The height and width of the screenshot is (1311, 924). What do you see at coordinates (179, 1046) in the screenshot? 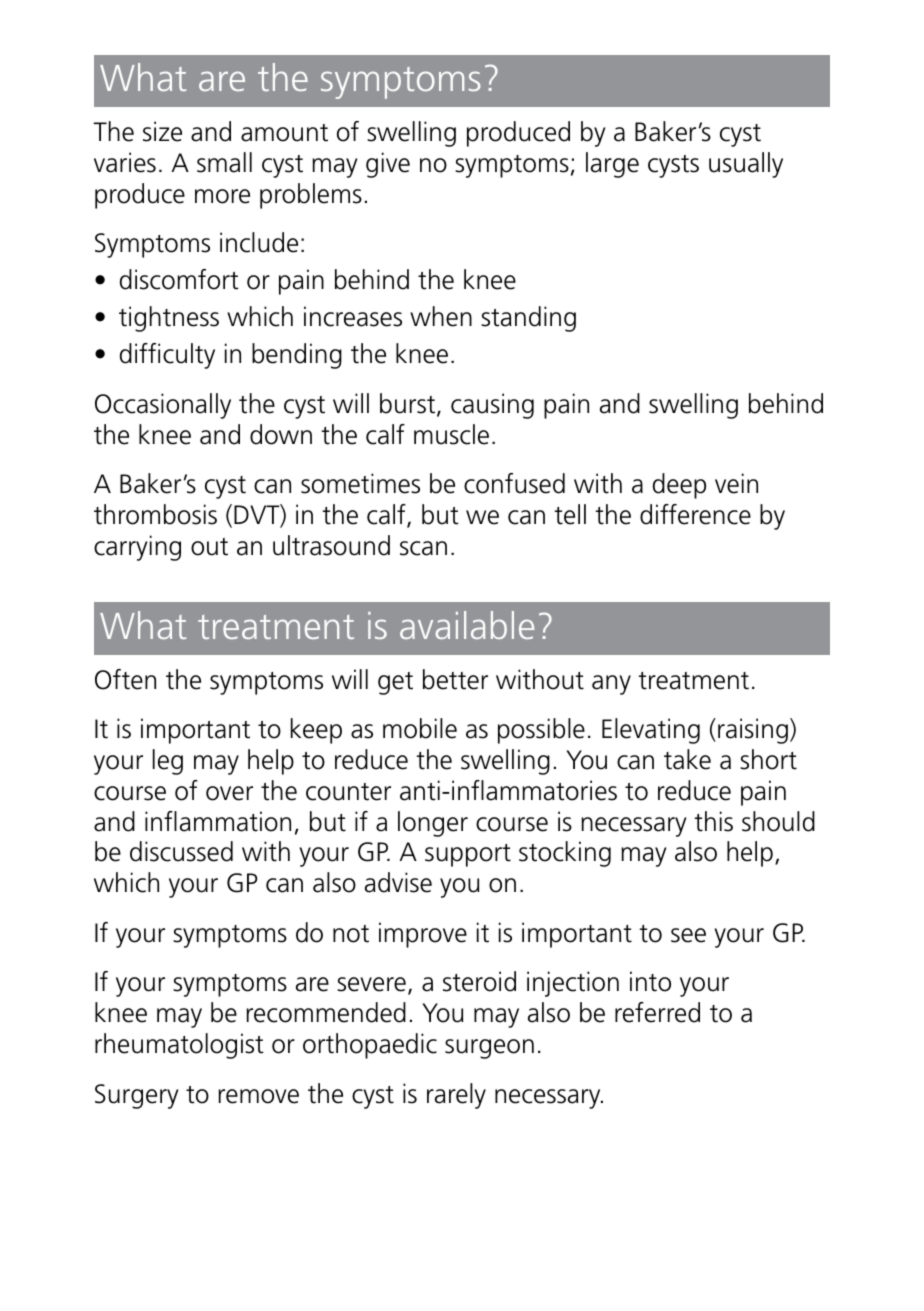
I see `rheumatologist` at bounding box center [179, 1046].
